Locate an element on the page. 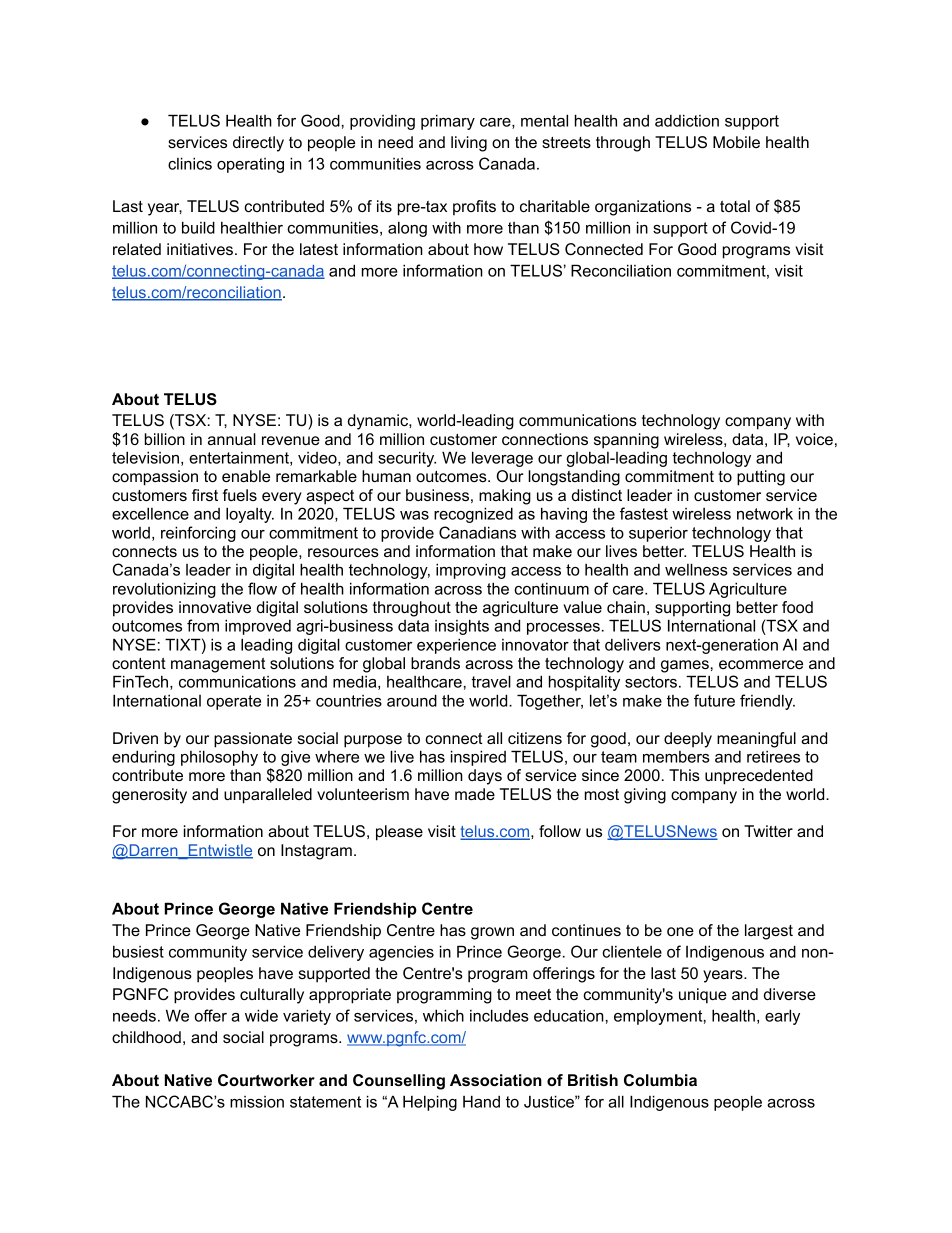  mission is located at coordinates (257, 1102).
